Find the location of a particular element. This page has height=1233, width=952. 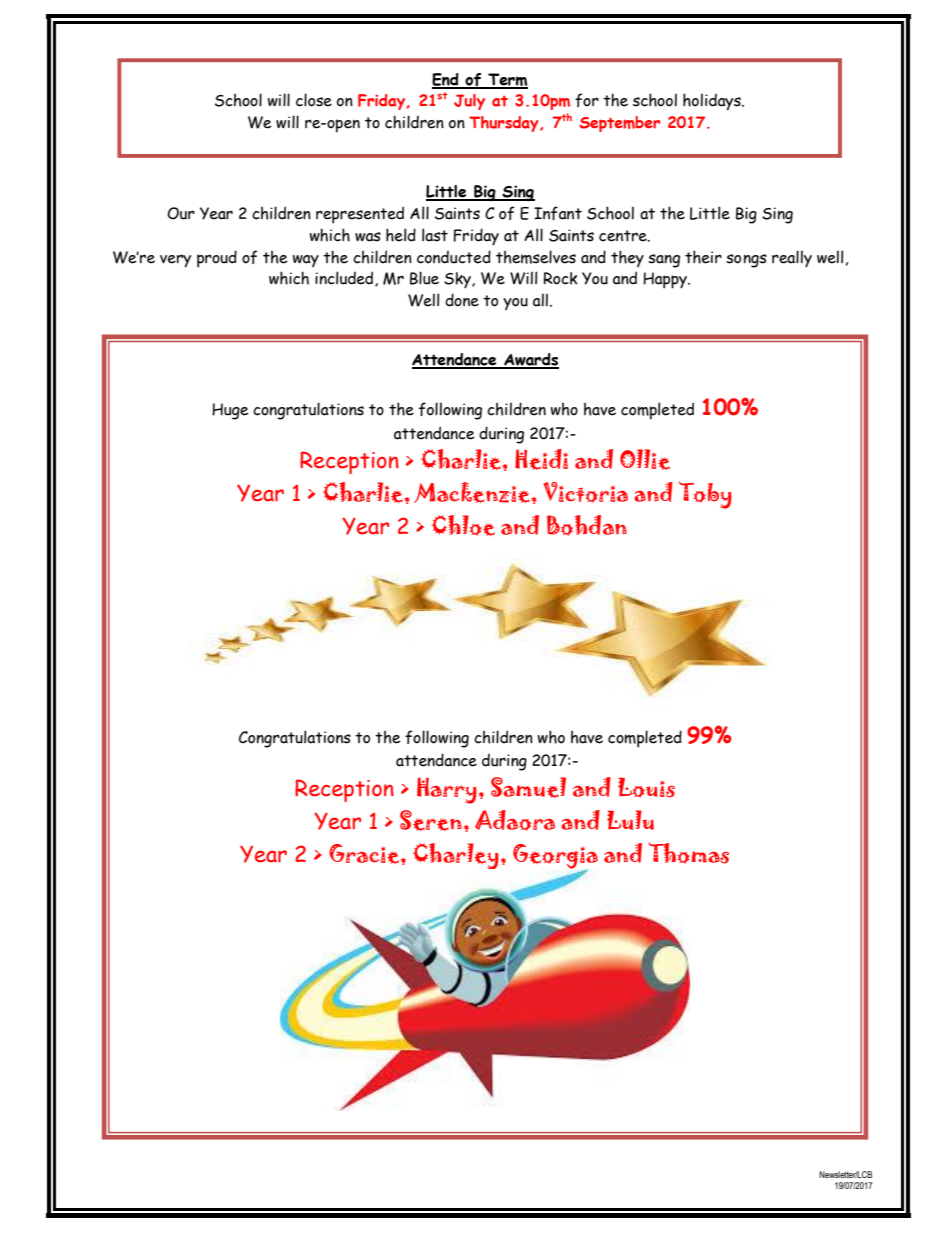

Thomas is located at coordinates (689, 853).
